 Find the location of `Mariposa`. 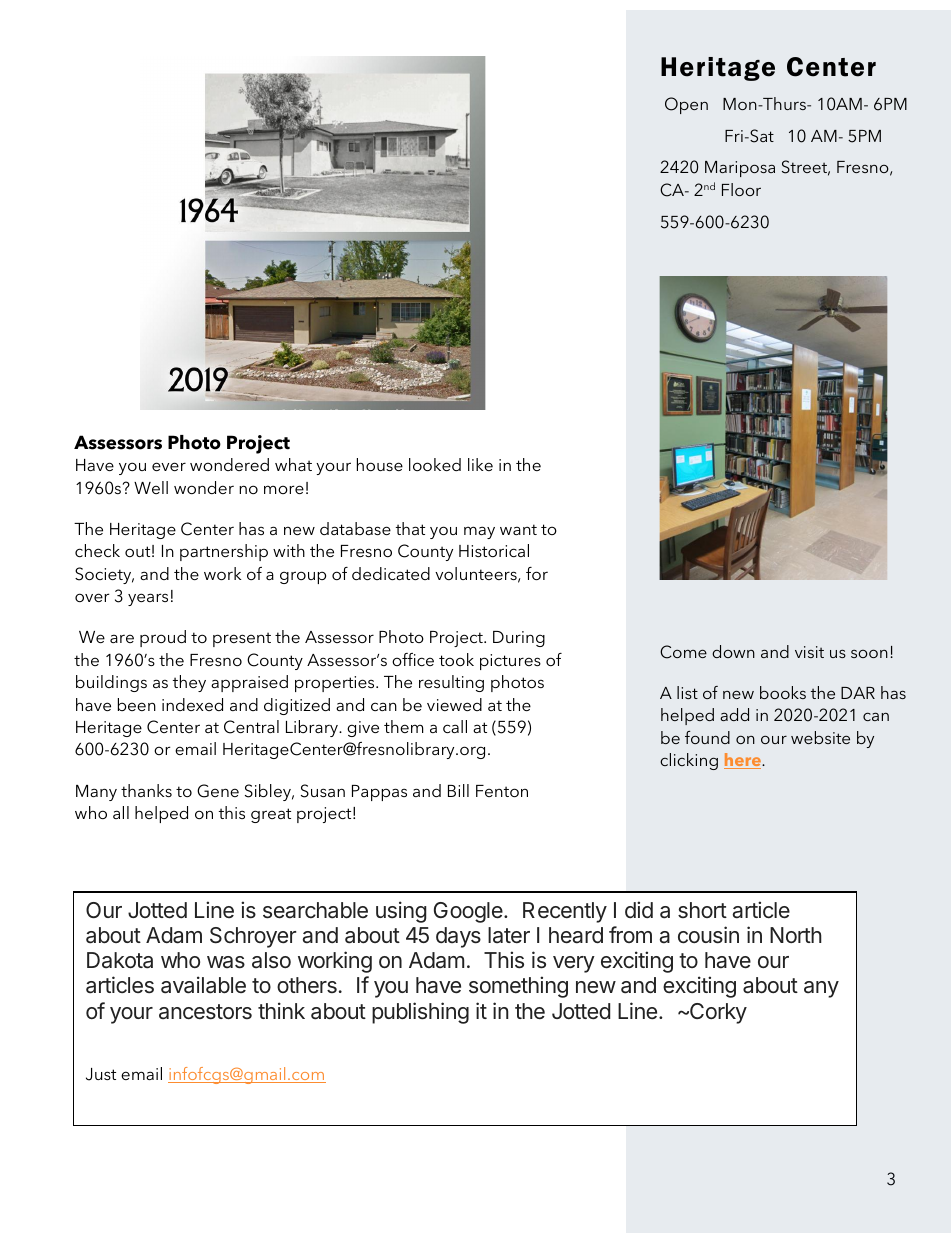

Mariposa is located at coordinates (740, 169).
